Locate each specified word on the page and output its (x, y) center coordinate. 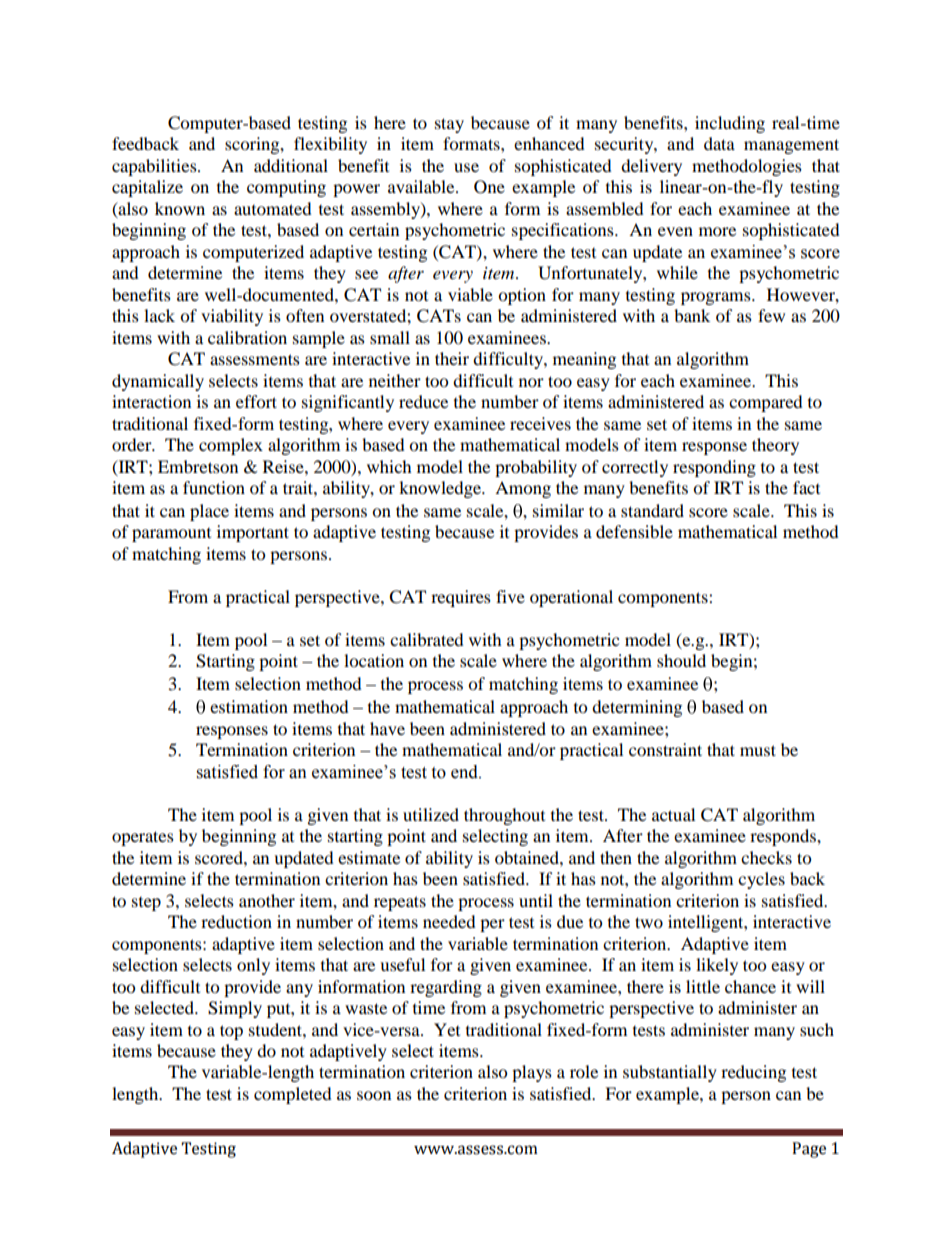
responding (714, 468)
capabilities (155, 167)
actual (673, 814)
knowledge (441, 489)
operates (143, 838)
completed (293, 1095)
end (465, 772)
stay (449, 125)
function (214, 487)
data (719, 143)
